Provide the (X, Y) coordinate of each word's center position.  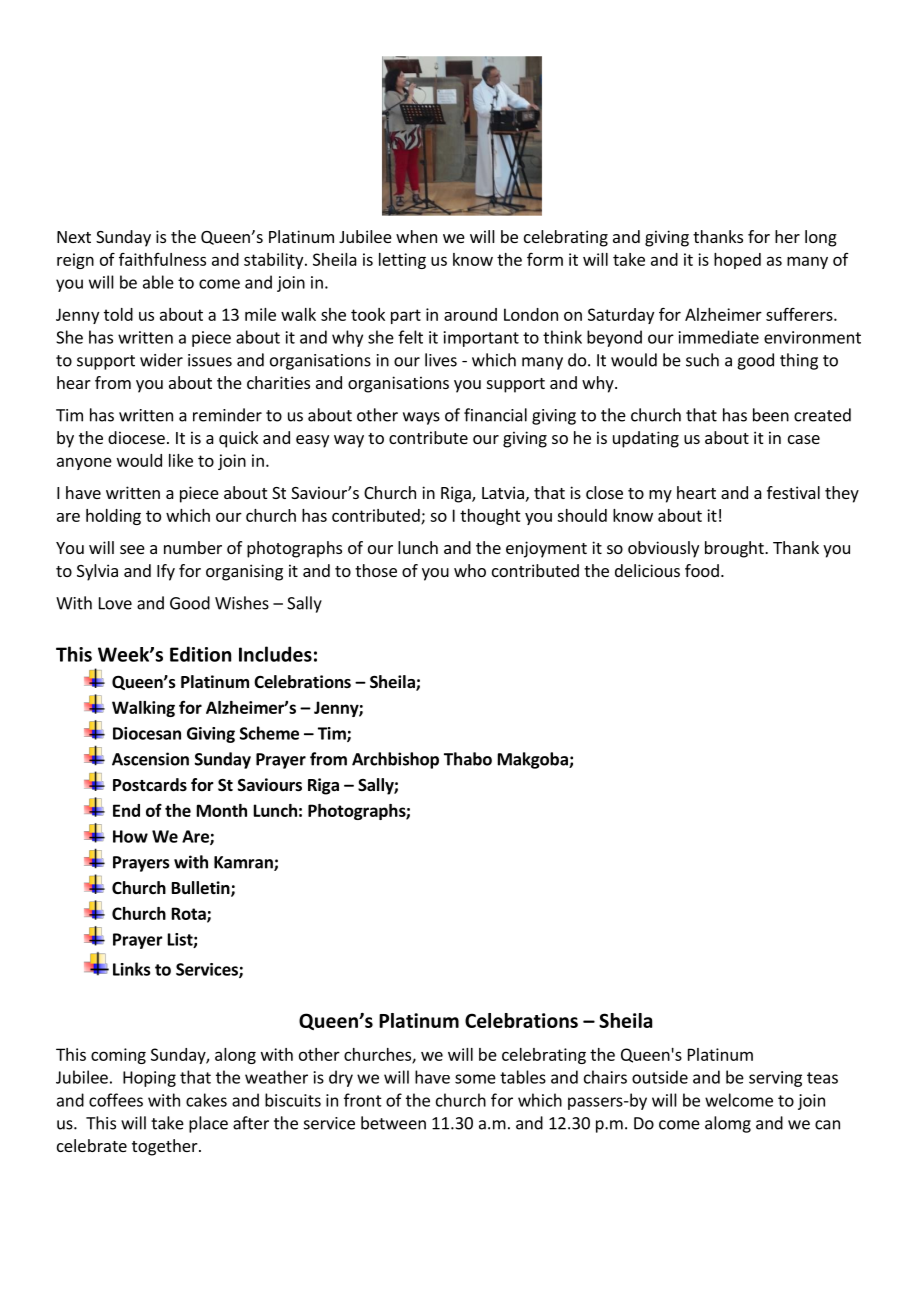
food (702, 570)
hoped (737, 261)
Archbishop (395, 760)
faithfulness (162, 259)
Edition (200, 654)
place (208, 1124)
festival (793, 492)
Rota (190, 914)
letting (402, 261)
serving (775, 1079)
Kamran (244, 863)
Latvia (503, 492)
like (181, 460)
